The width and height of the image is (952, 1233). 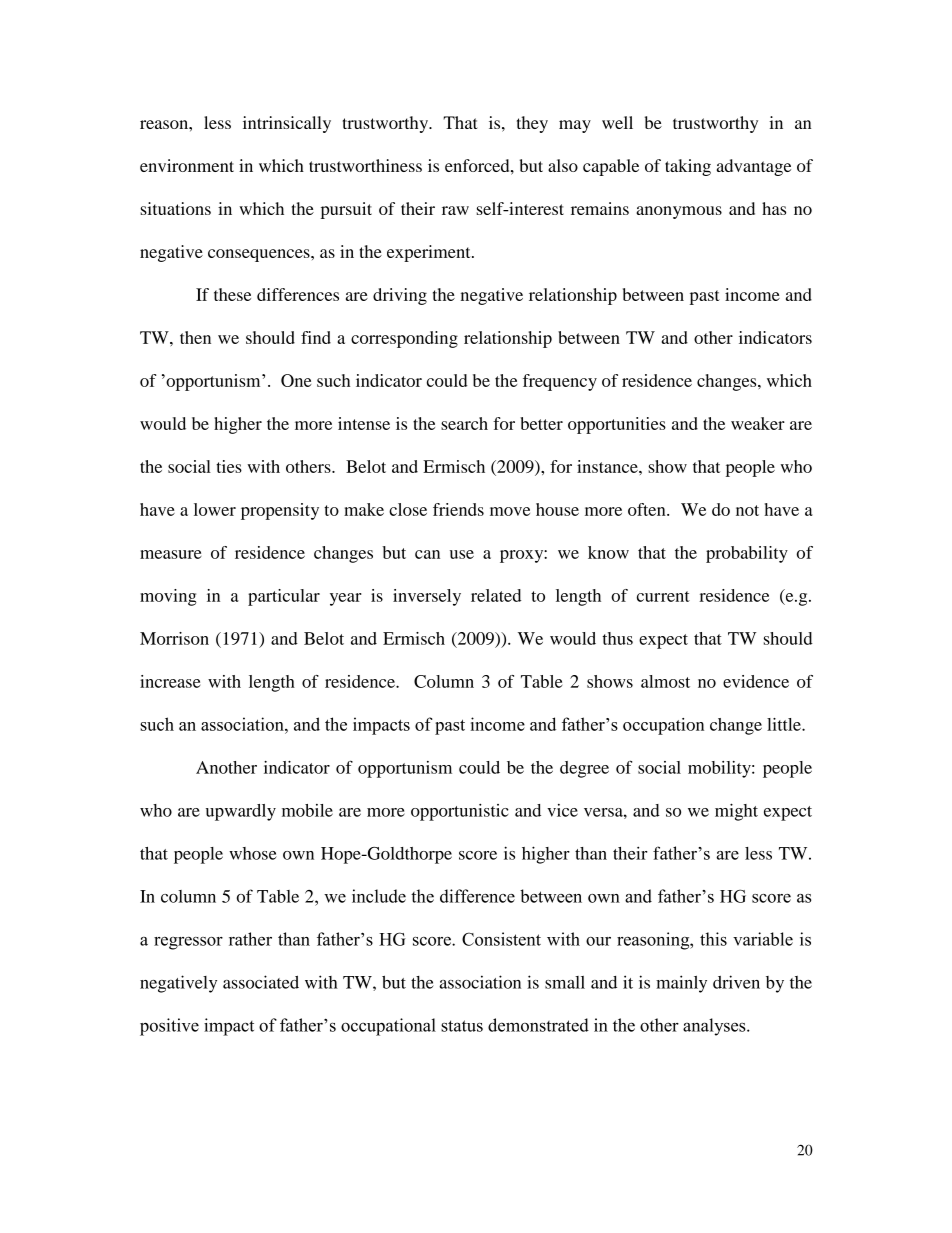 What do you see at coordinates (464, 423) in the image?
I see `search` at bounding box center [464, 423].
